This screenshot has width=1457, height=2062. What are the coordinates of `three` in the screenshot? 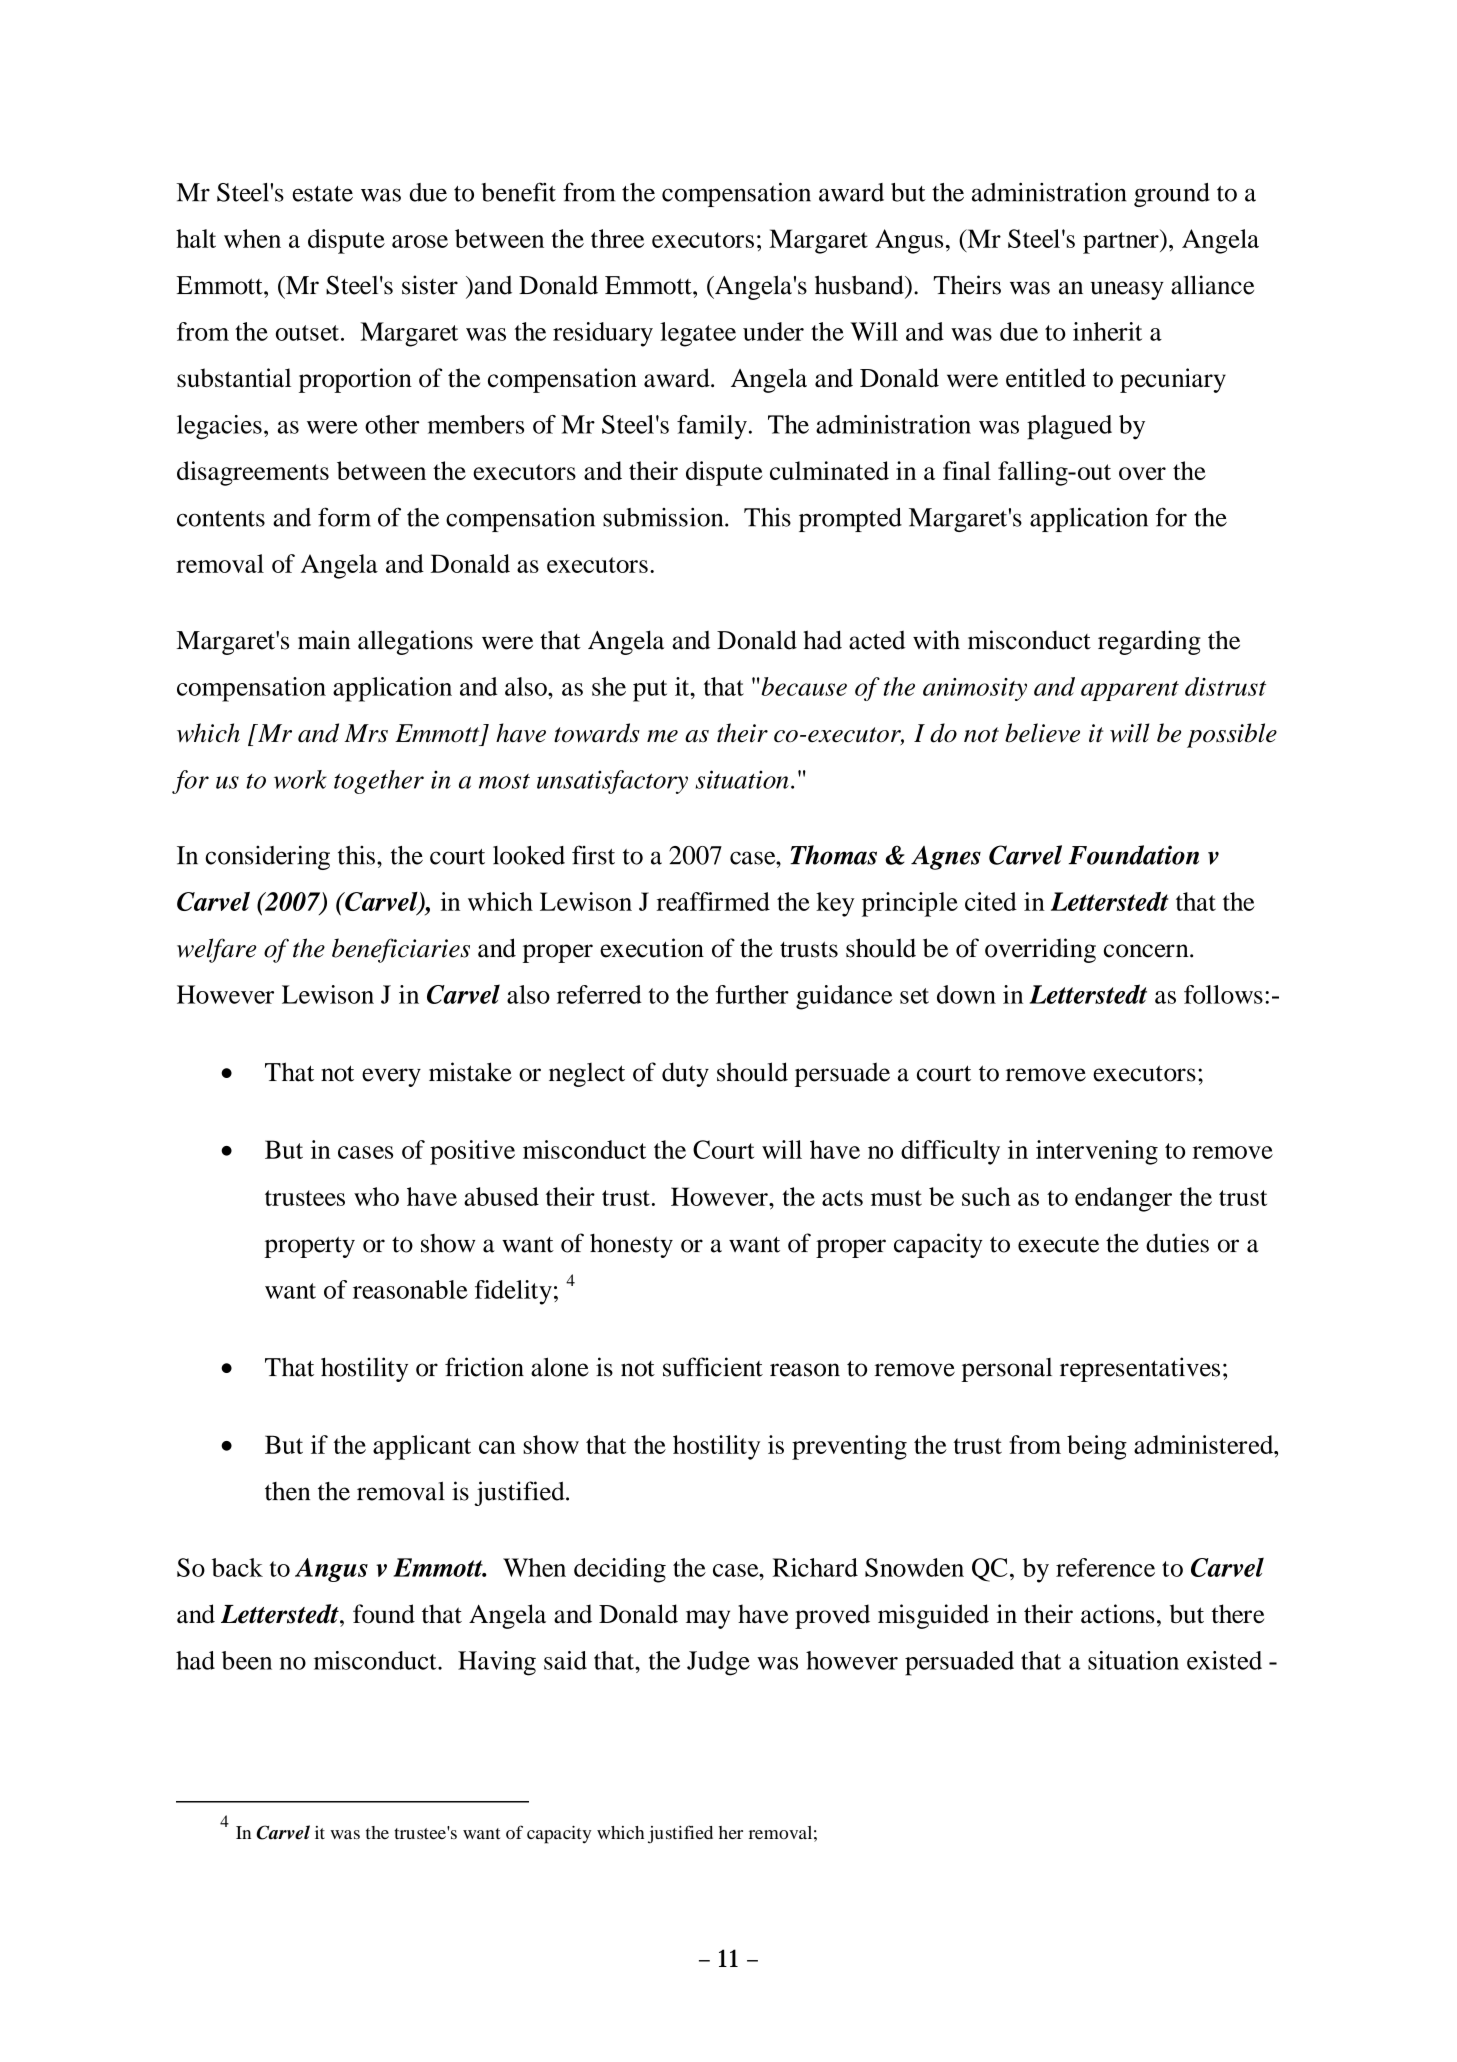 It's located at (617, 238).
